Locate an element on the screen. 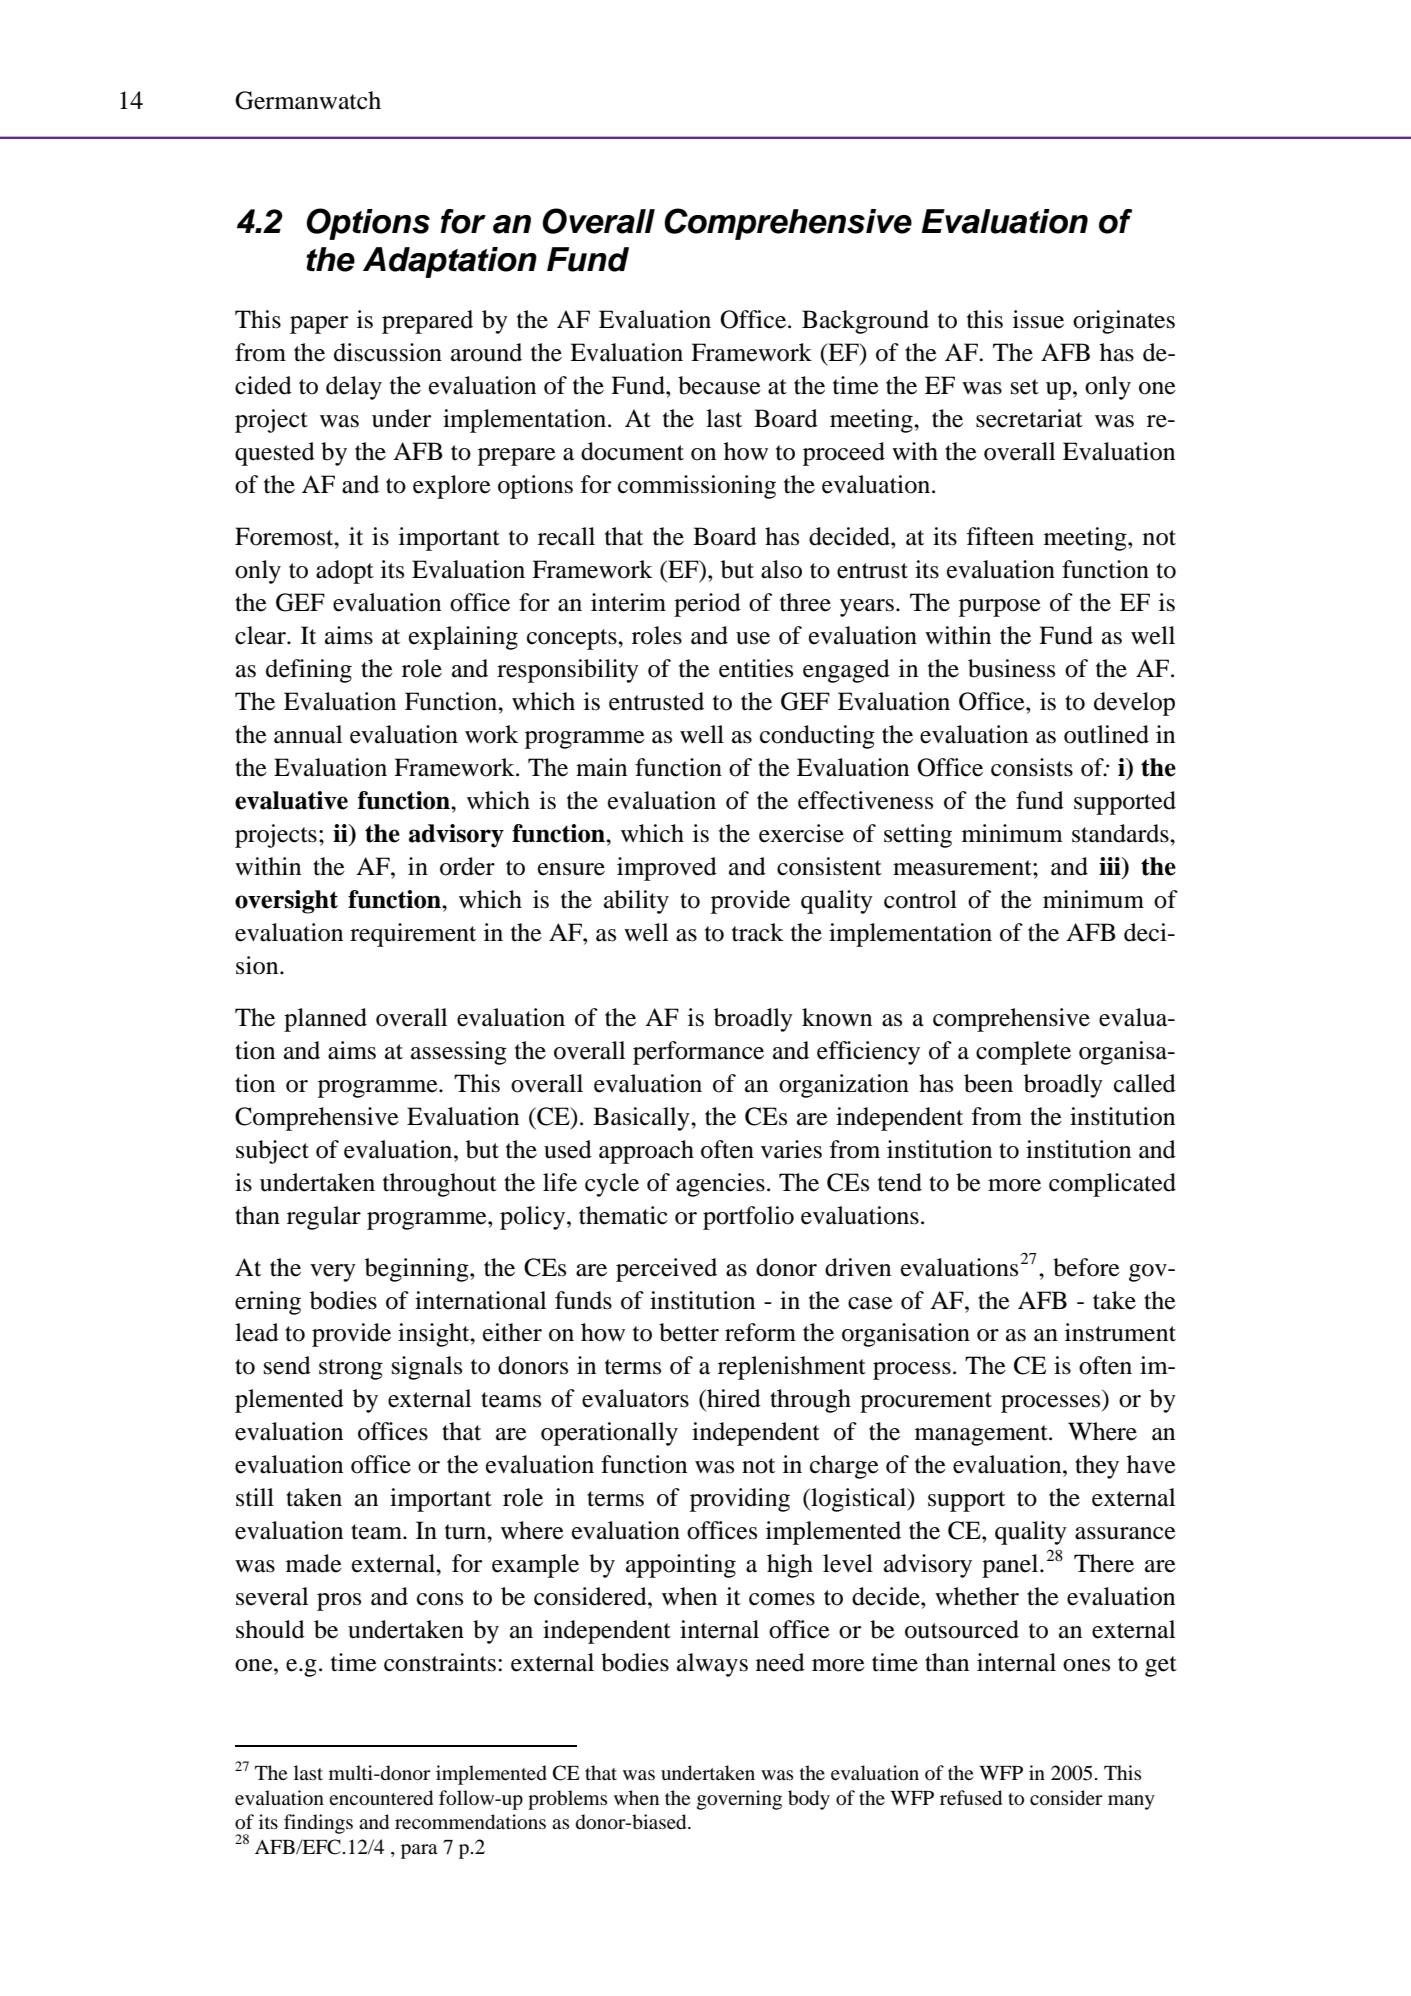  complete is located at coordinates (1023, 1053).
